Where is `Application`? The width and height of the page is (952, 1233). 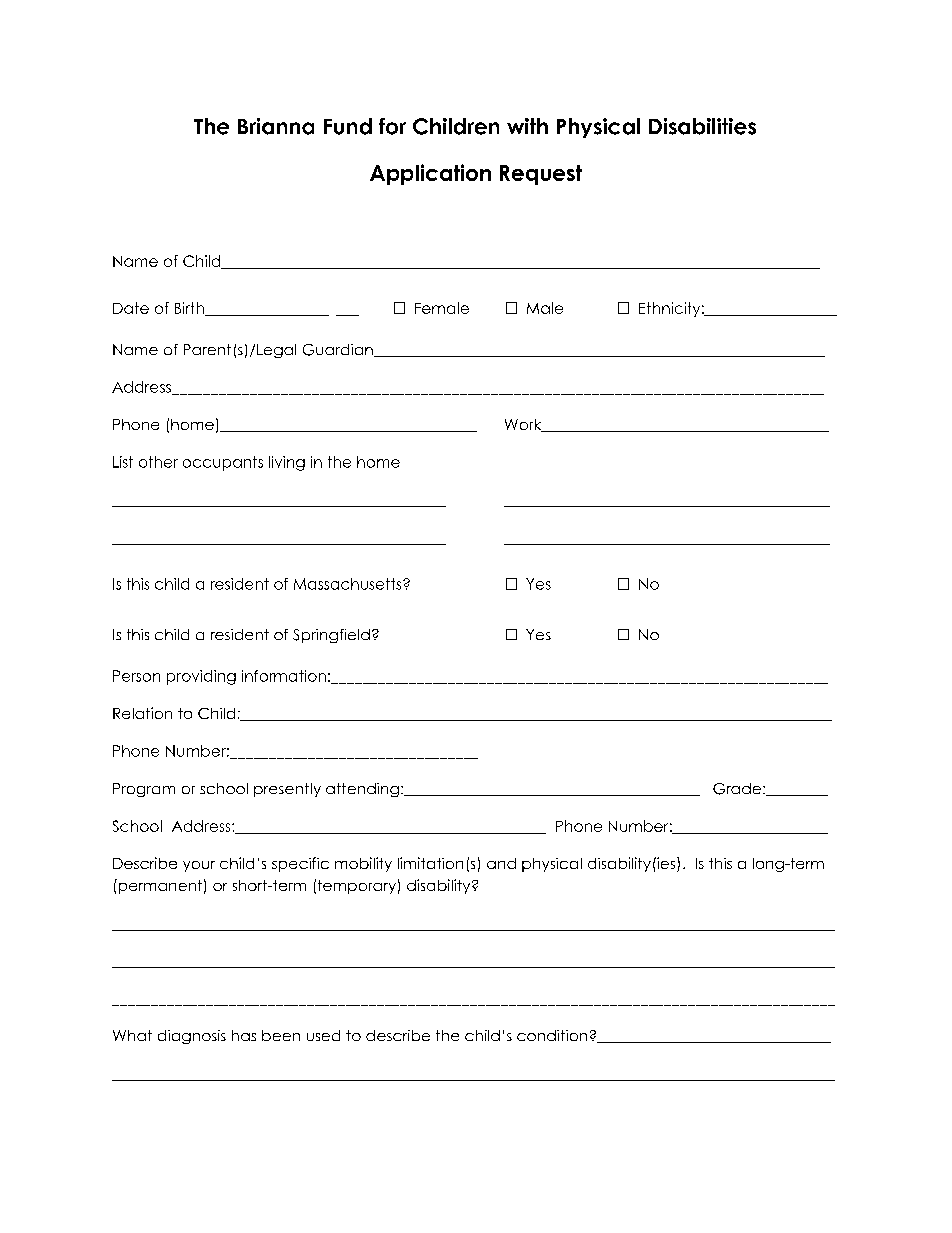 Application is located at coordinates (430, 174).
